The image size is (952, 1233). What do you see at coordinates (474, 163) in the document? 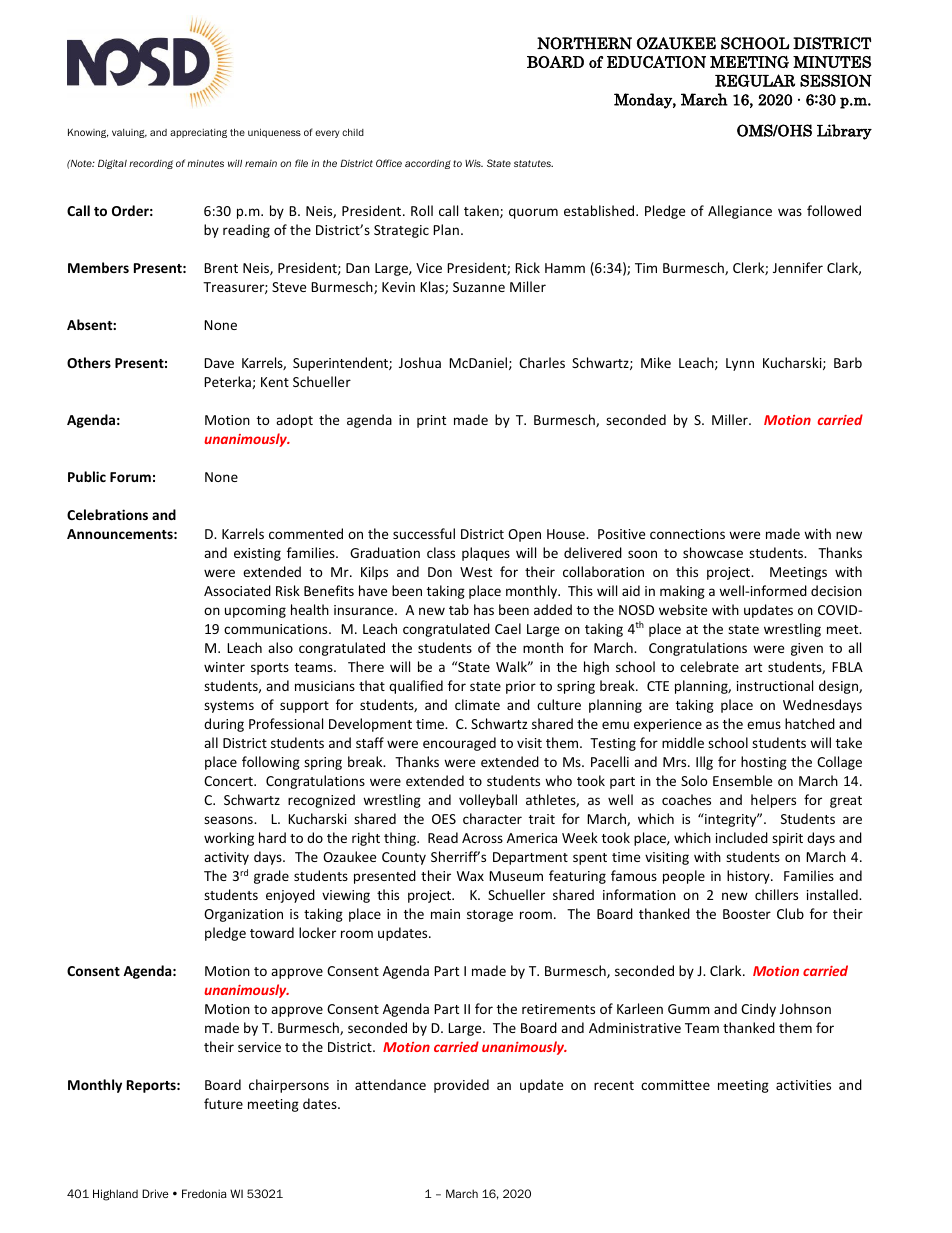
I see `Wis` at bounding box center [474, 163].
